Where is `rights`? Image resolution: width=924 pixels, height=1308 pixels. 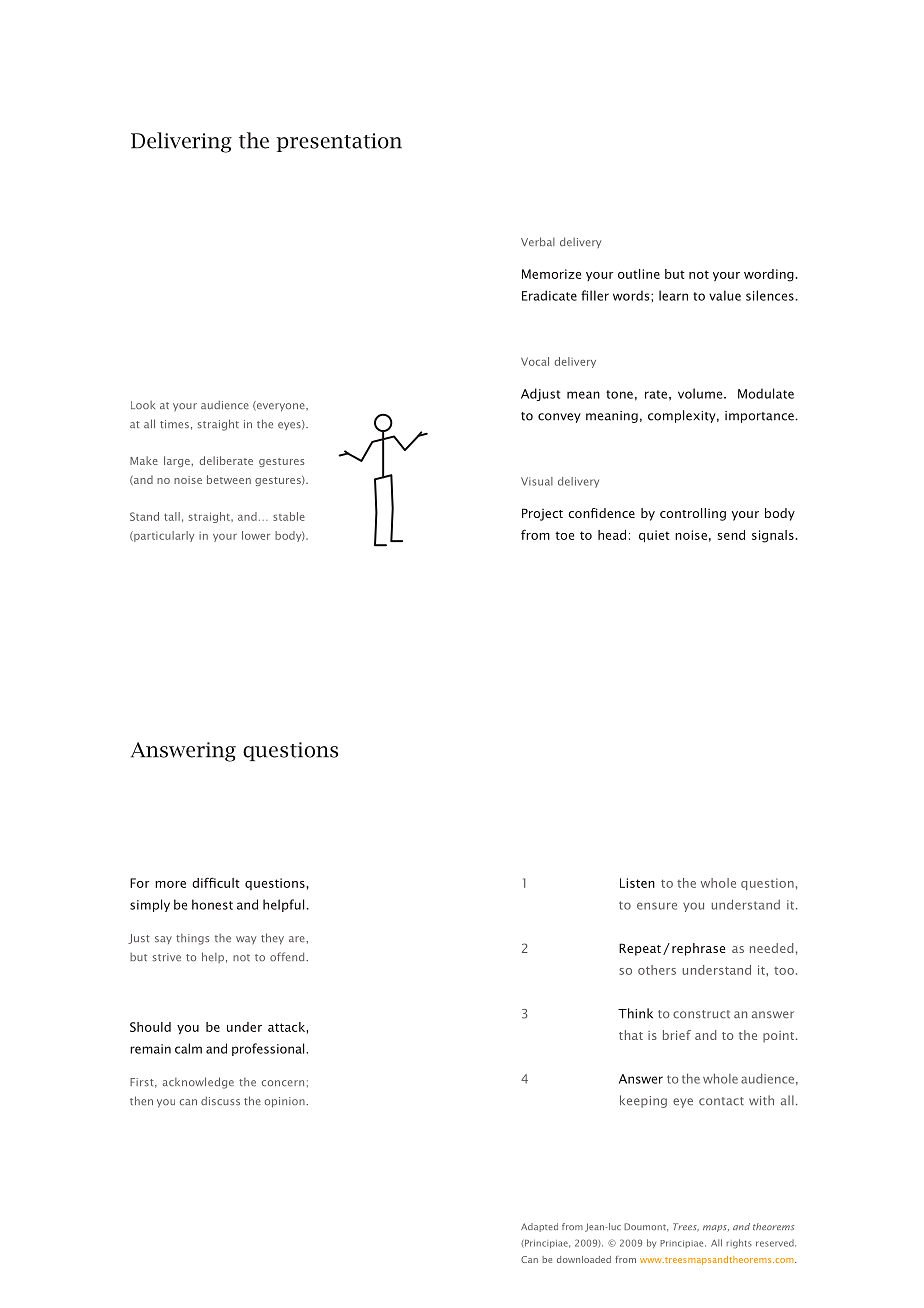
rights is located at coordinates (739, 1244).
